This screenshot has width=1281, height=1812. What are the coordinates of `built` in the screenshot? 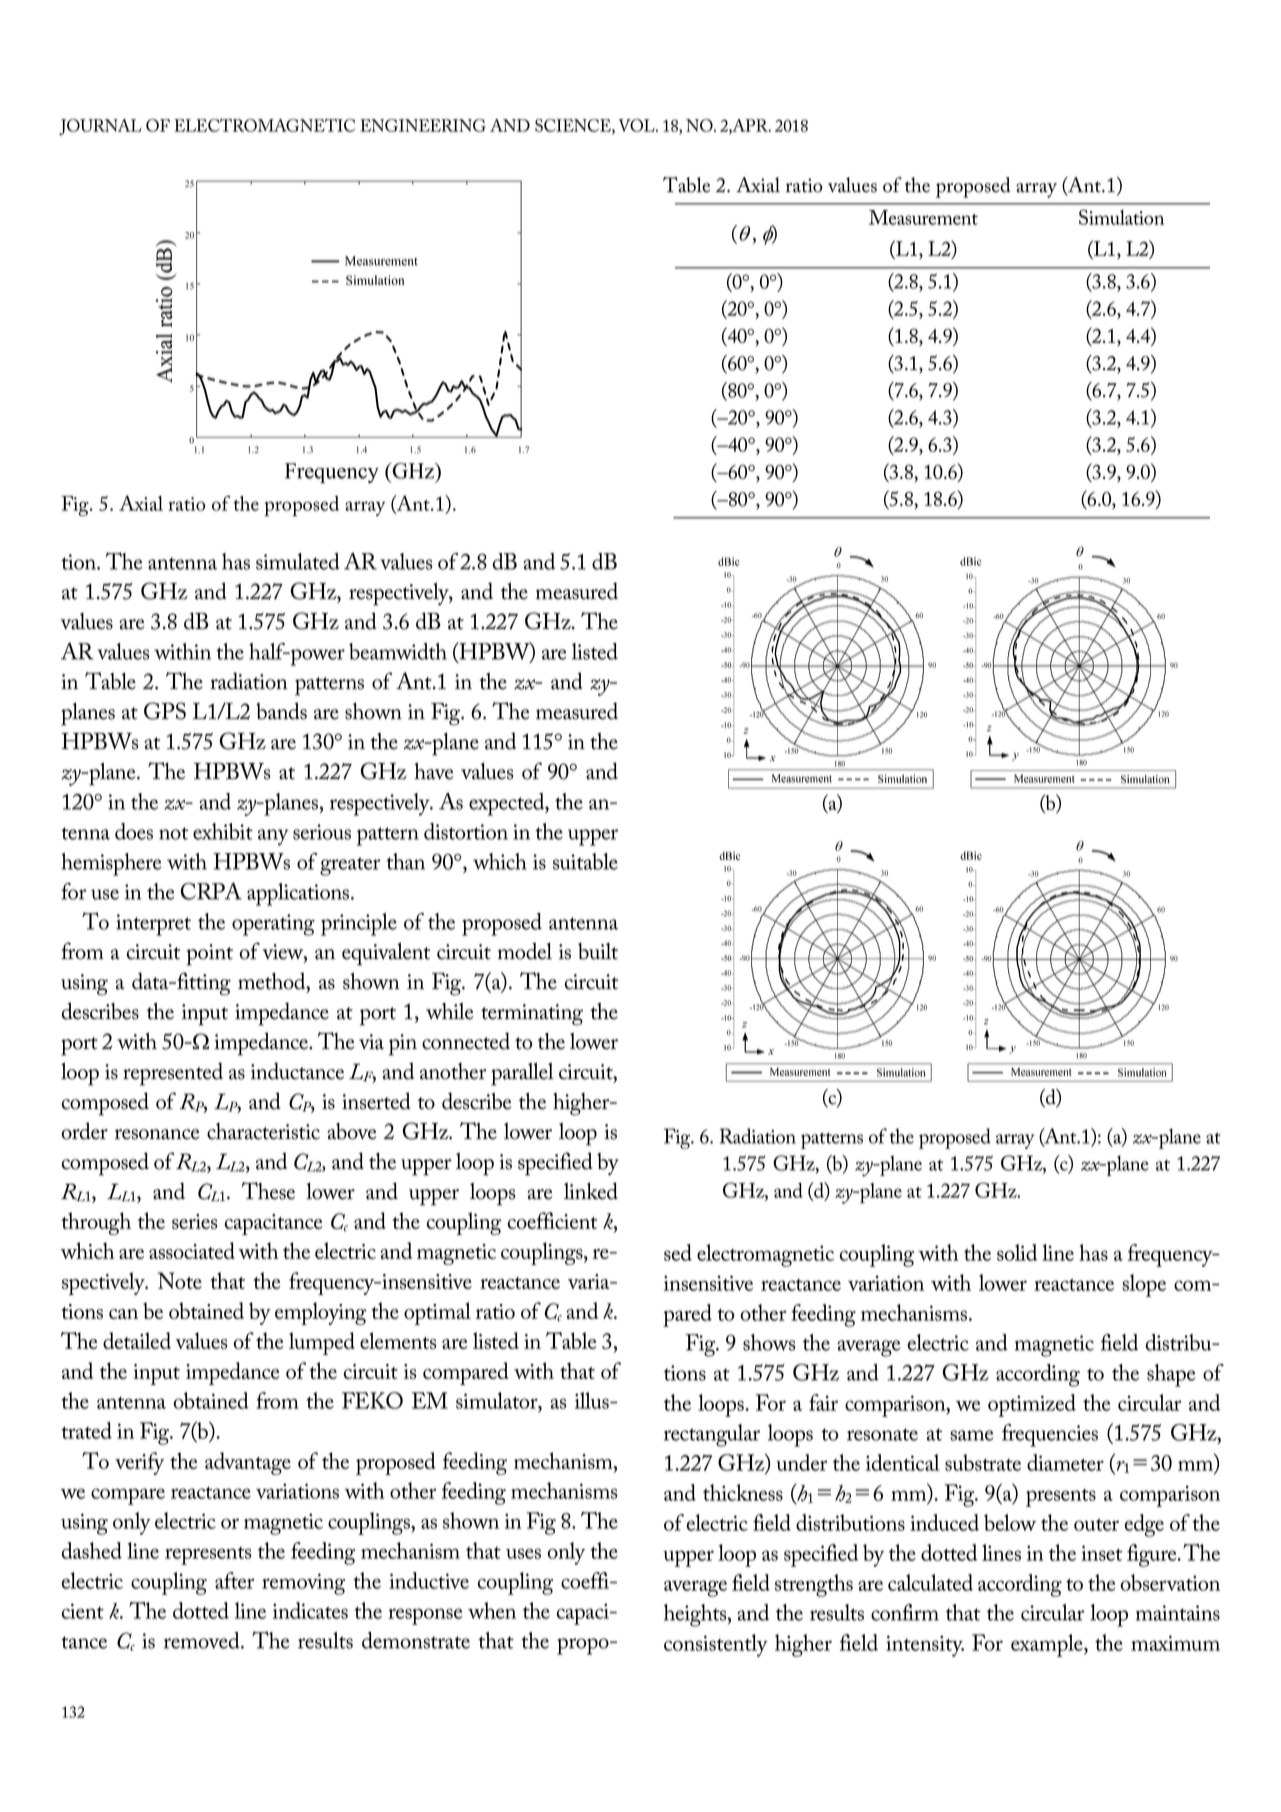 It's located at (598, 951).
